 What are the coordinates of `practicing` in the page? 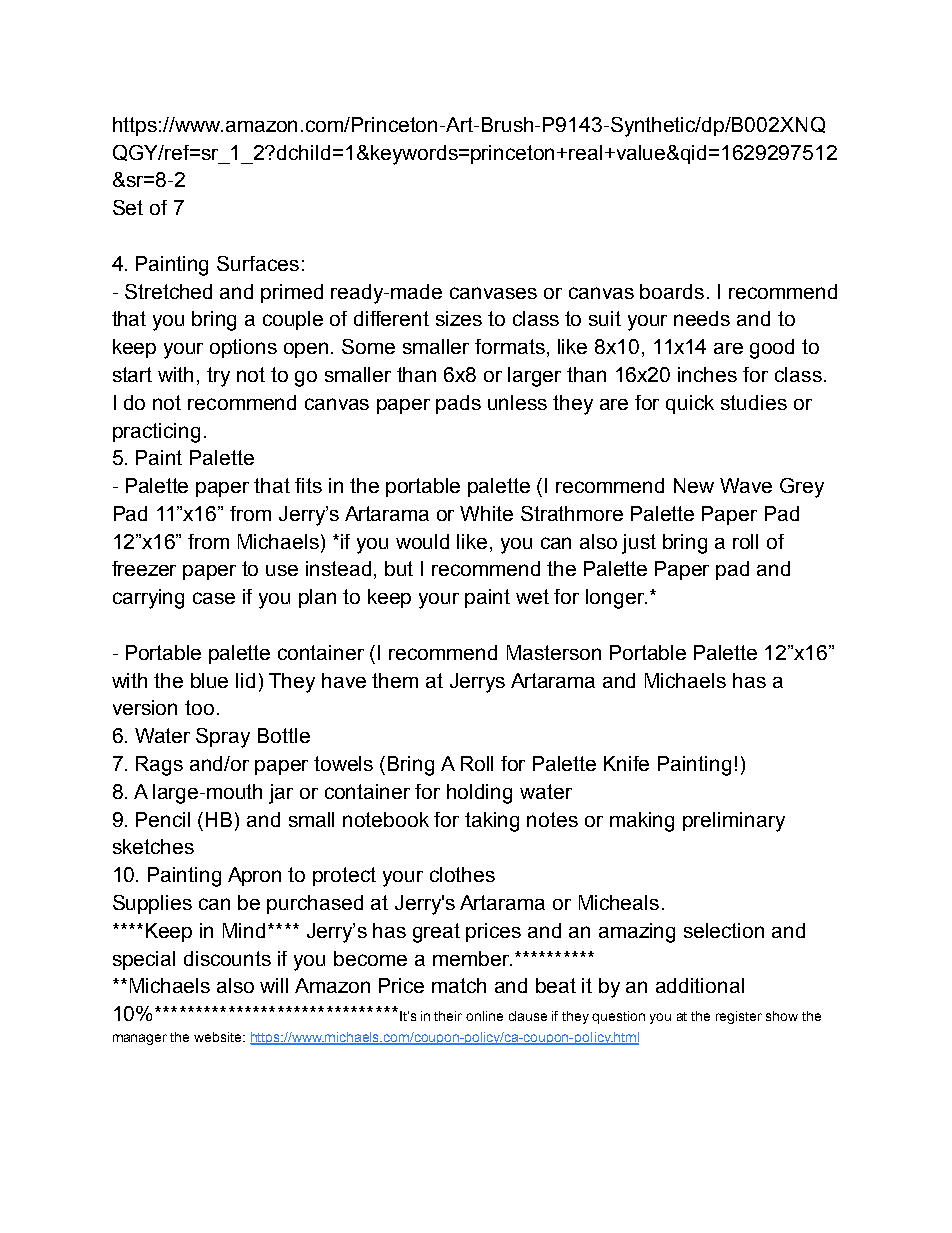 It's located at (156, 433).
